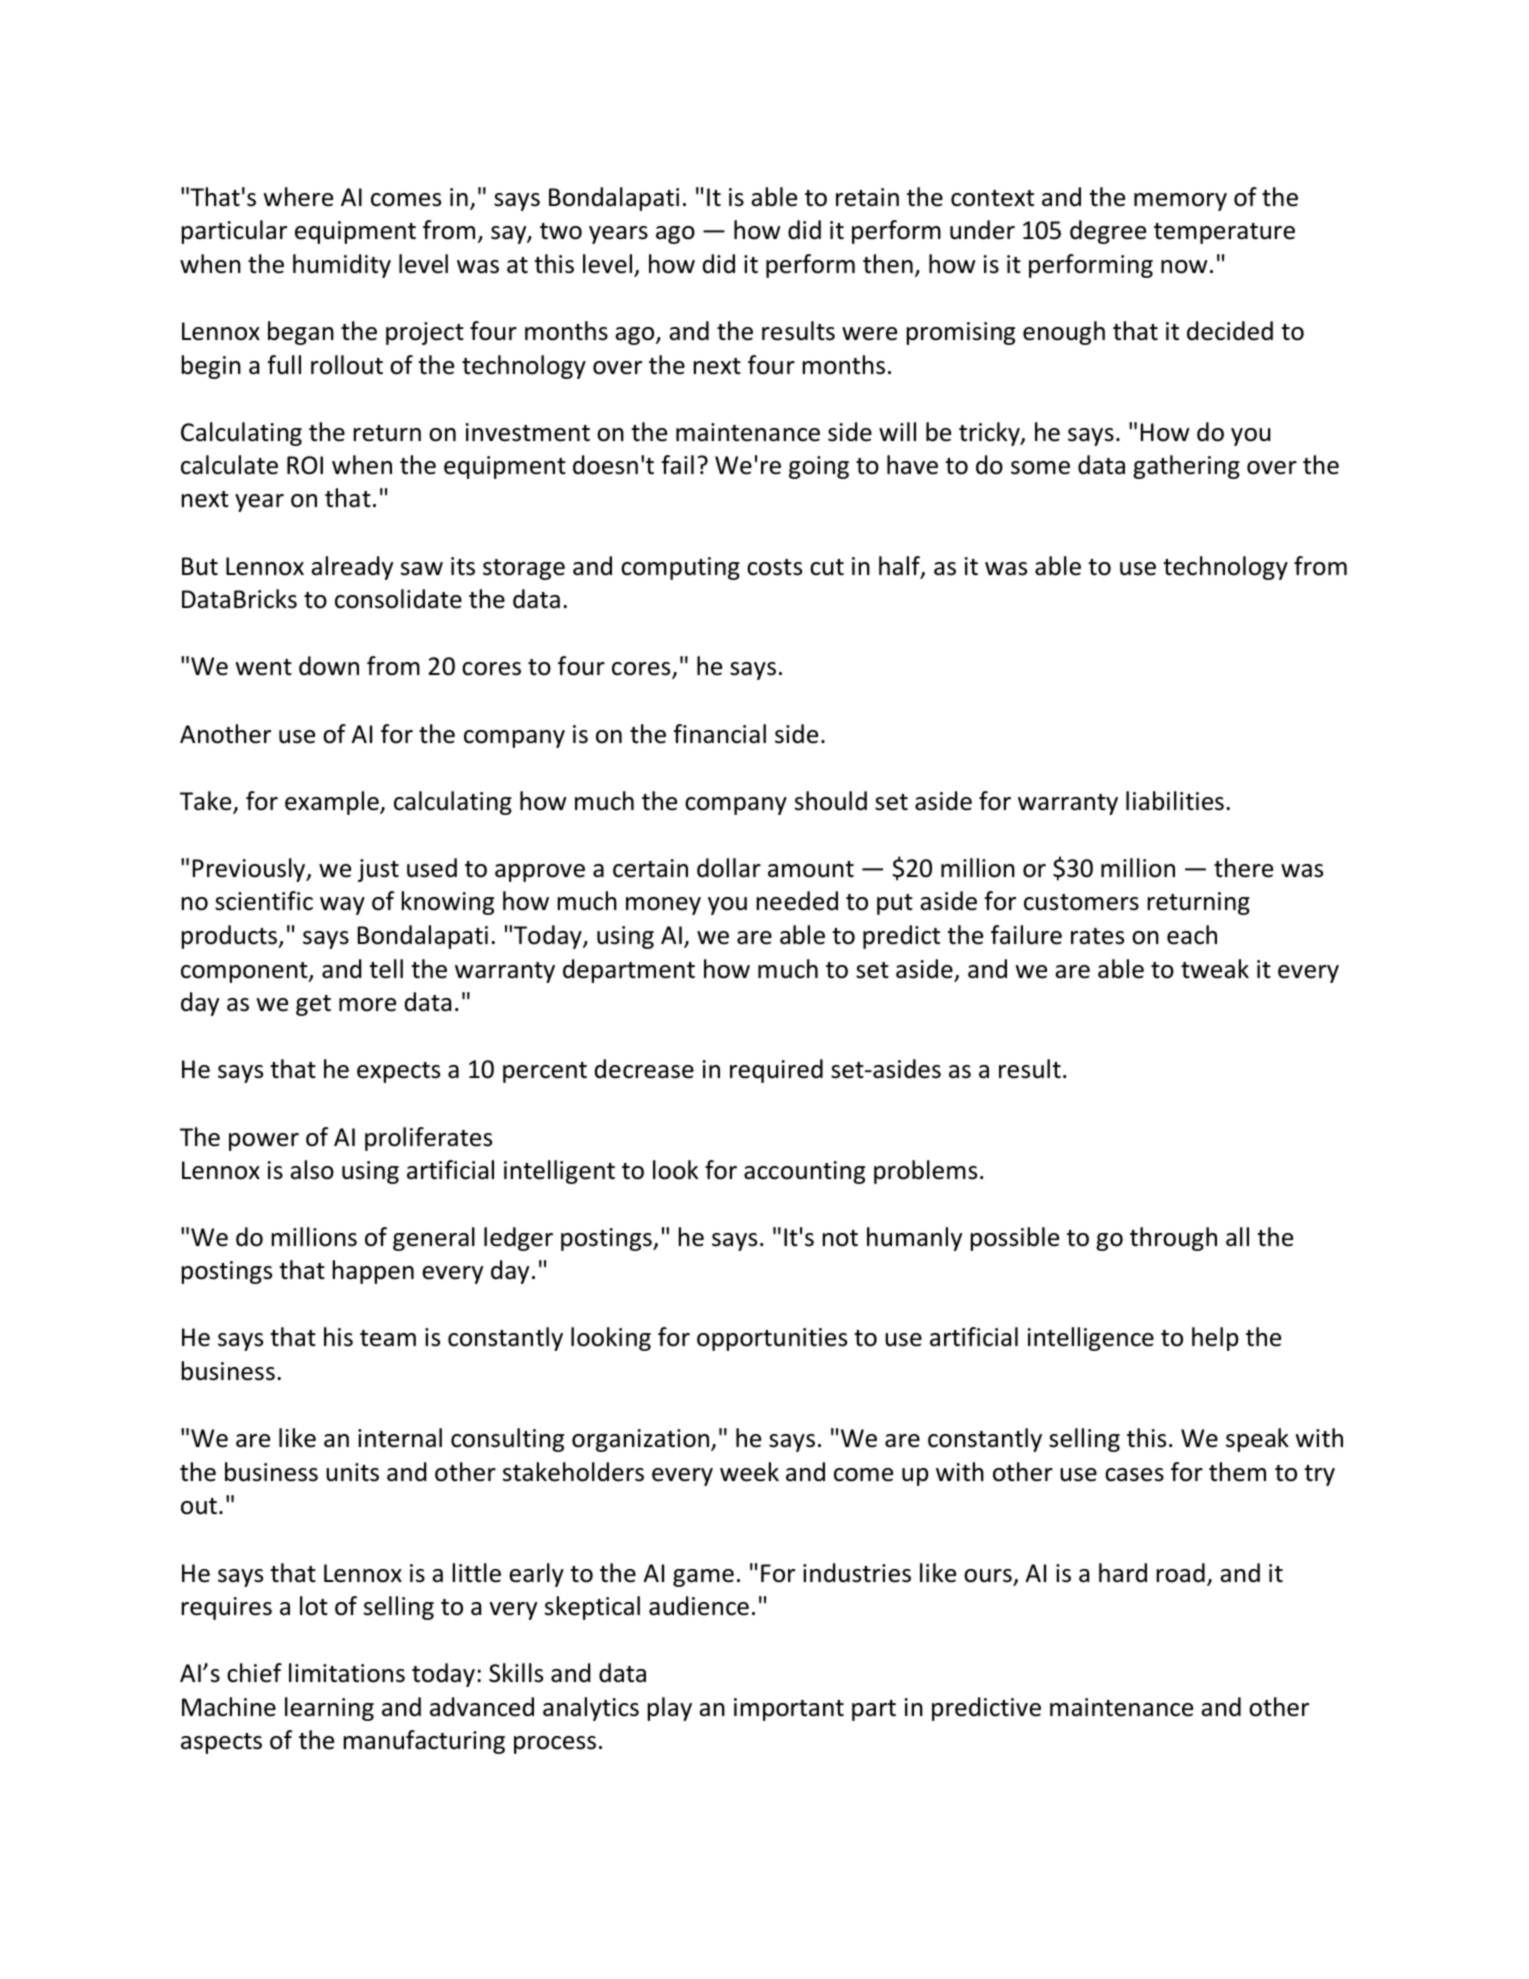 The height and width of the image is (1979, 1529). I want to click on learning, so click(329, 1709).
